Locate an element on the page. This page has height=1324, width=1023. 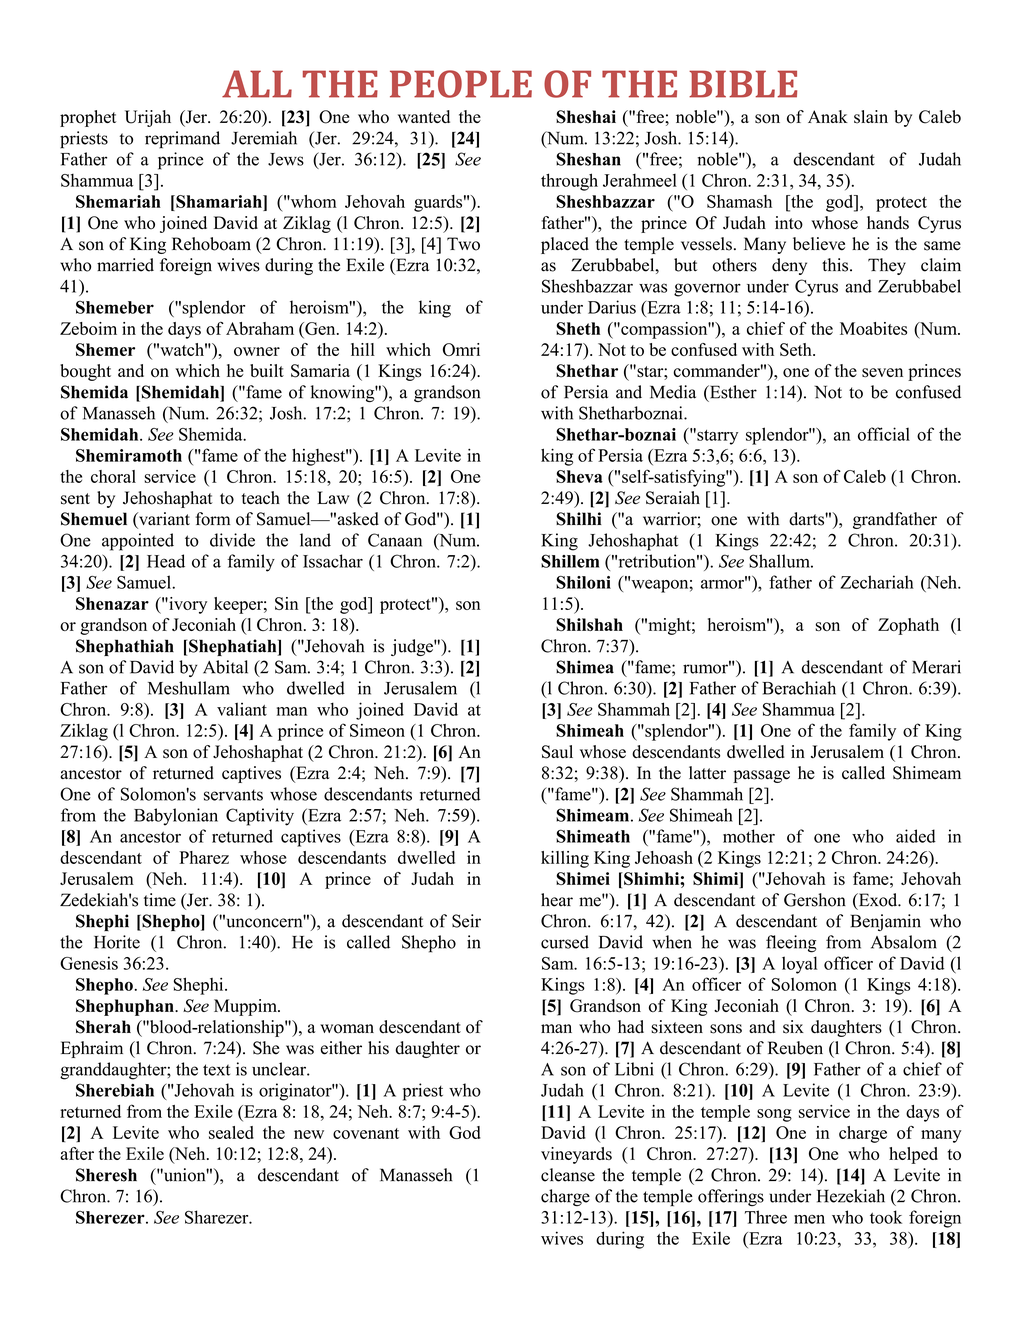
reprimand is located at coordinates (182, 140).
